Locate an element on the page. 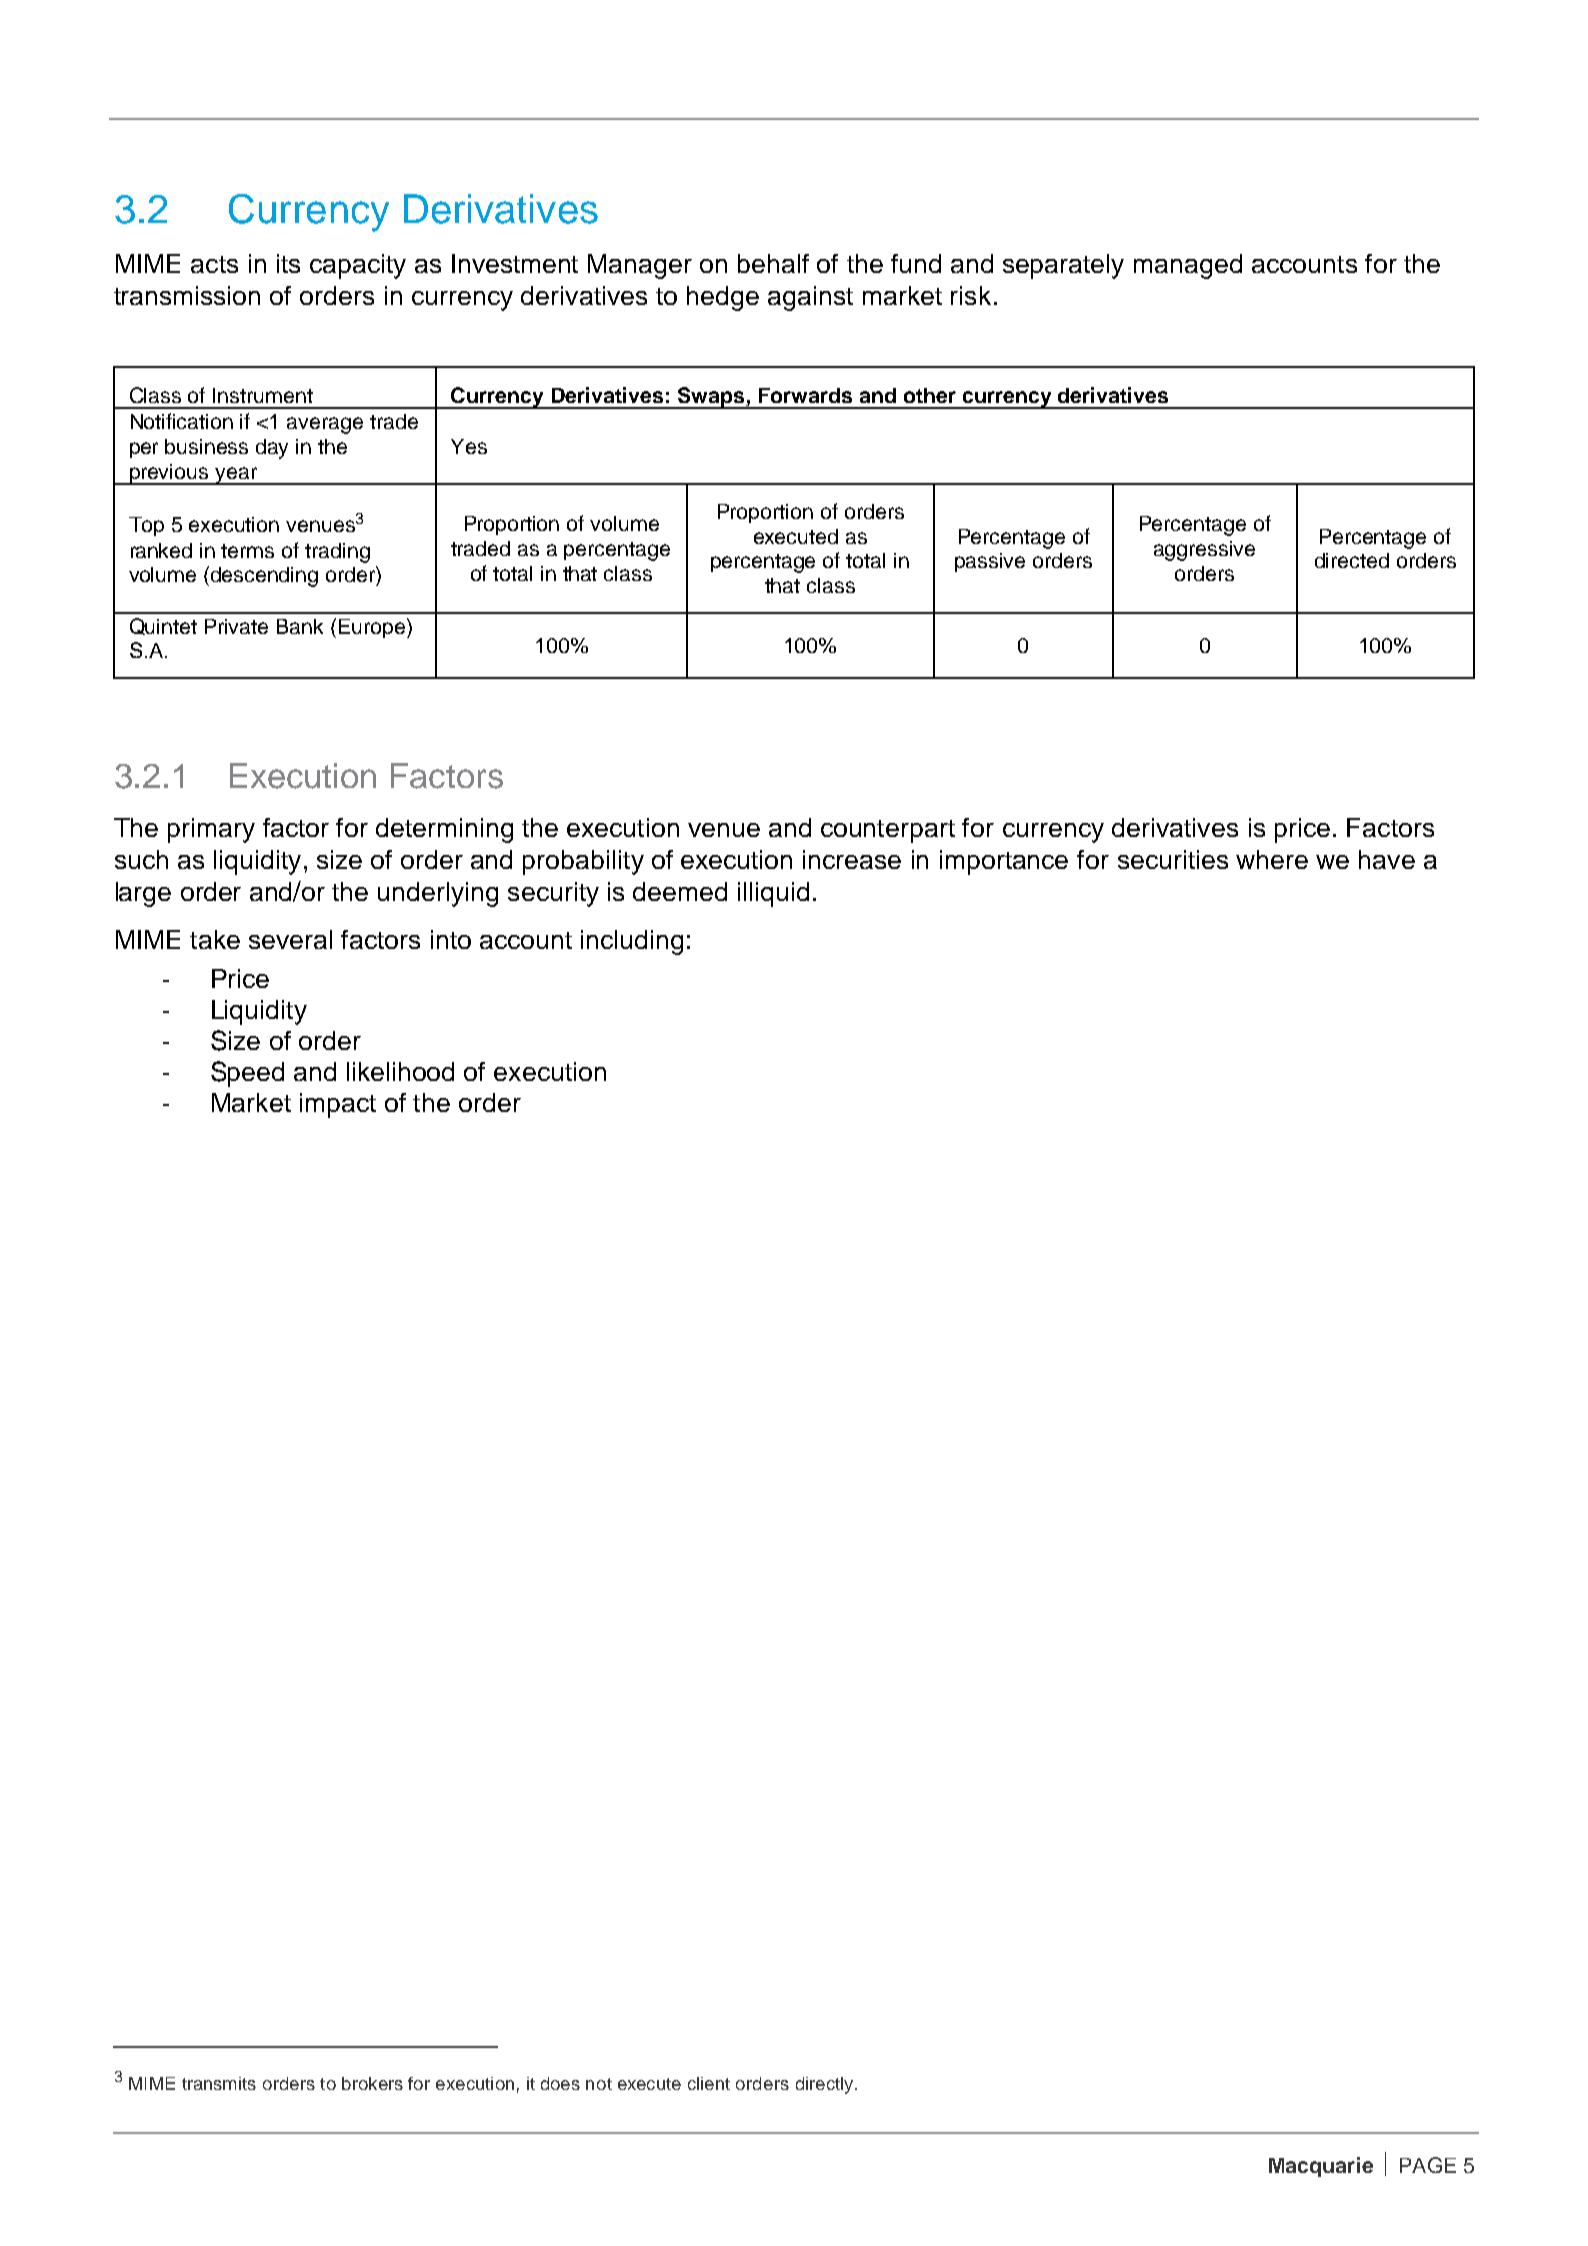 The width and height of the page is (1588, 2246). capacity is located at coordinates (358, 266).
